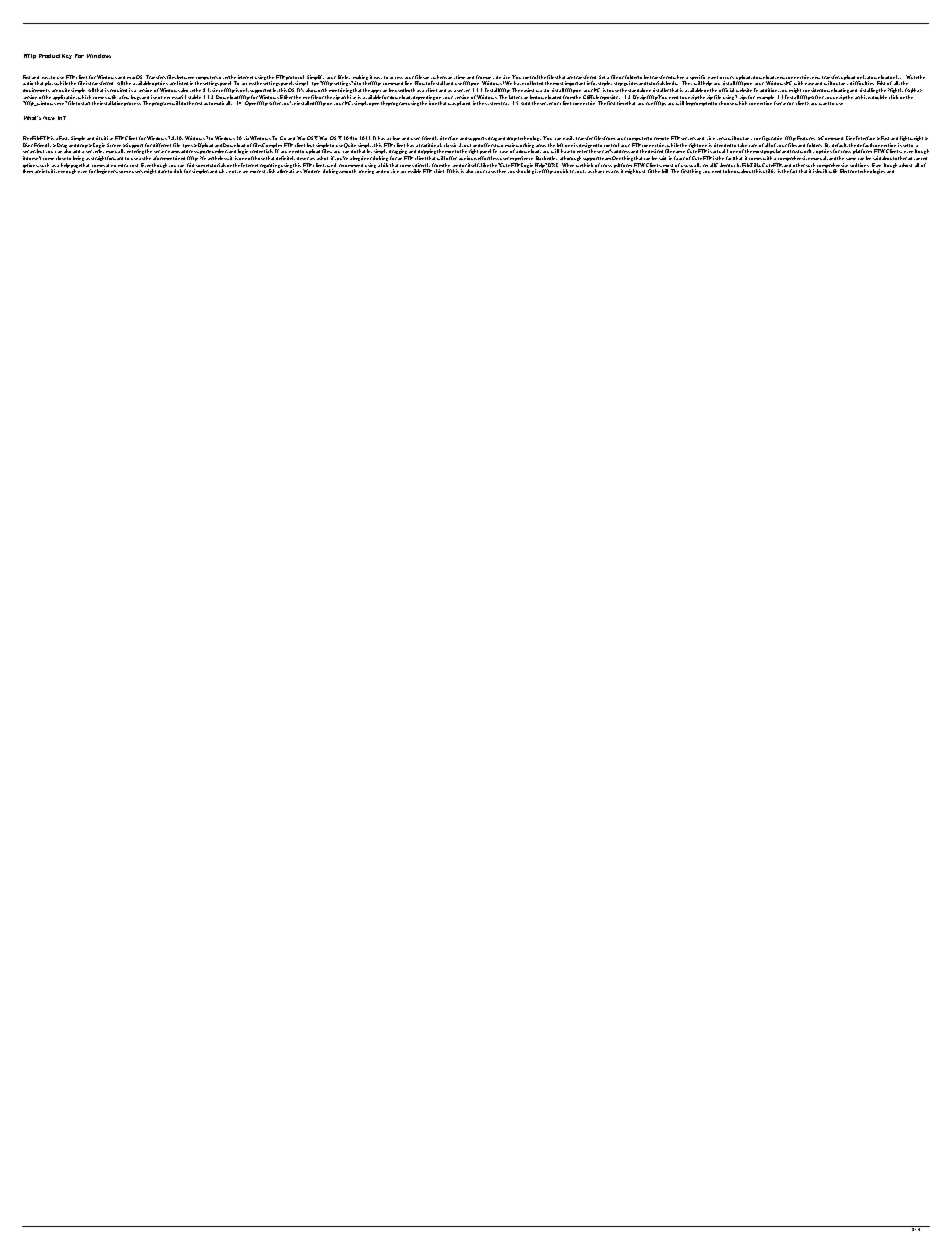  I want to click on ease, so click(810, 84).
